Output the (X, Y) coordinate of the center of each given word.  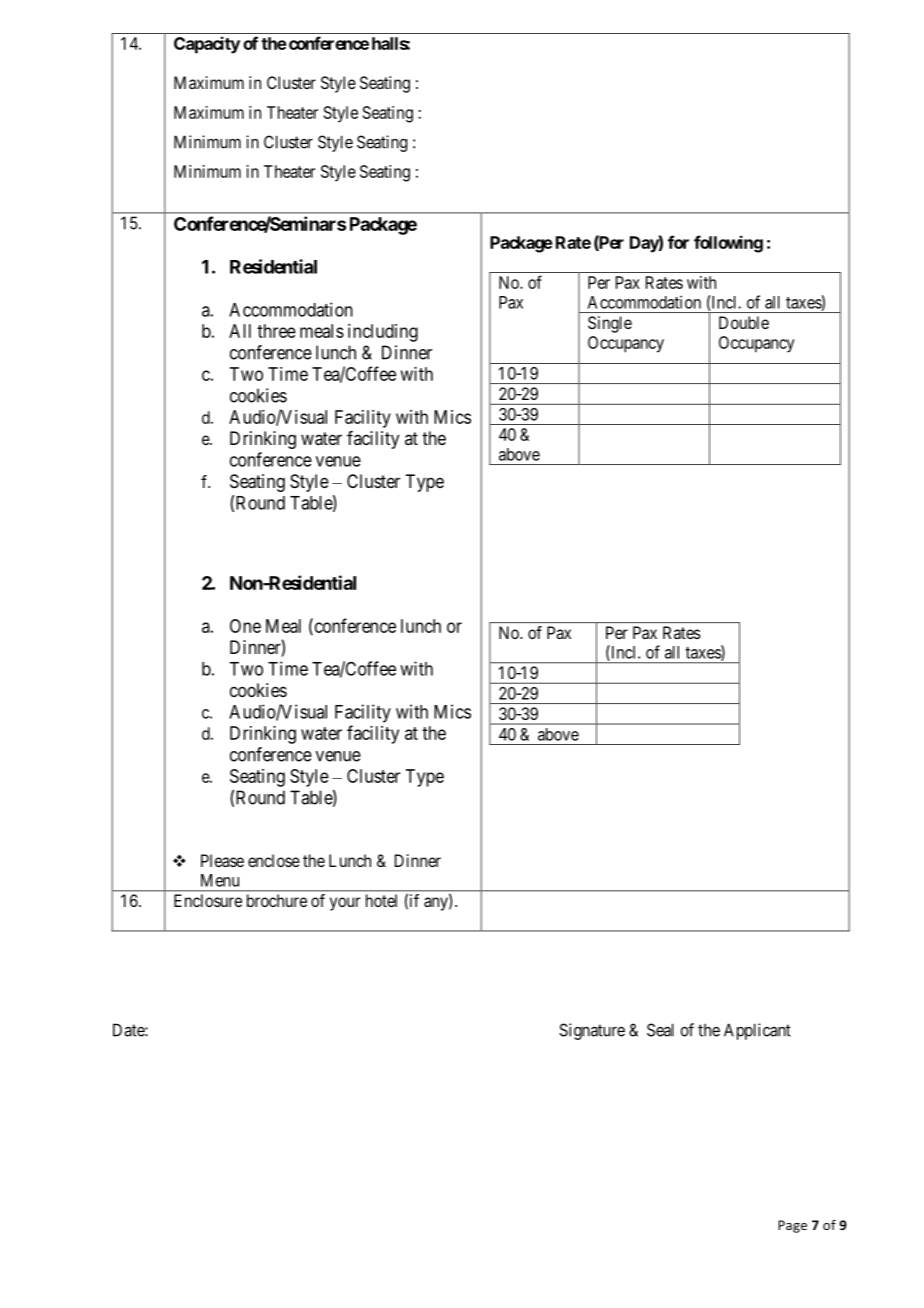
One (245, 626)
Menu (220, 880)
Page (792, 1226)
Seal (660, 1030)
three (276, 331)
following (728, 244)
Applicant (757, 1031)
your (345, 904)
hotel (381, 900)
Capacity (207, 45)
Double (744, 322)
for (678, 242)
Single (610, 324)
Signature (592, 1031)
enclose (274, 860)
